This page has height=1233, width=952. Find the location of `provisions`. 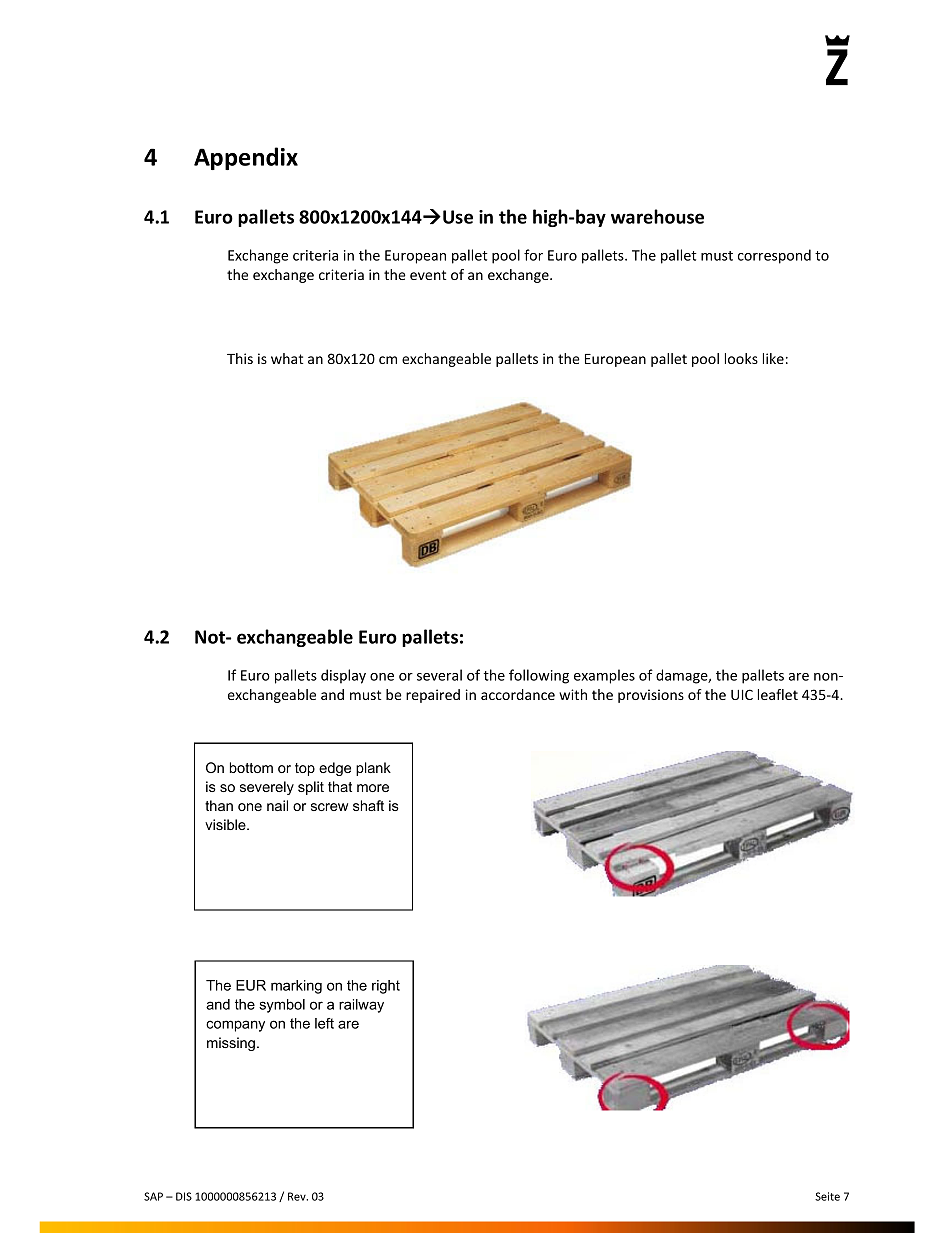

provisions is located at coordinates (651, 696).
